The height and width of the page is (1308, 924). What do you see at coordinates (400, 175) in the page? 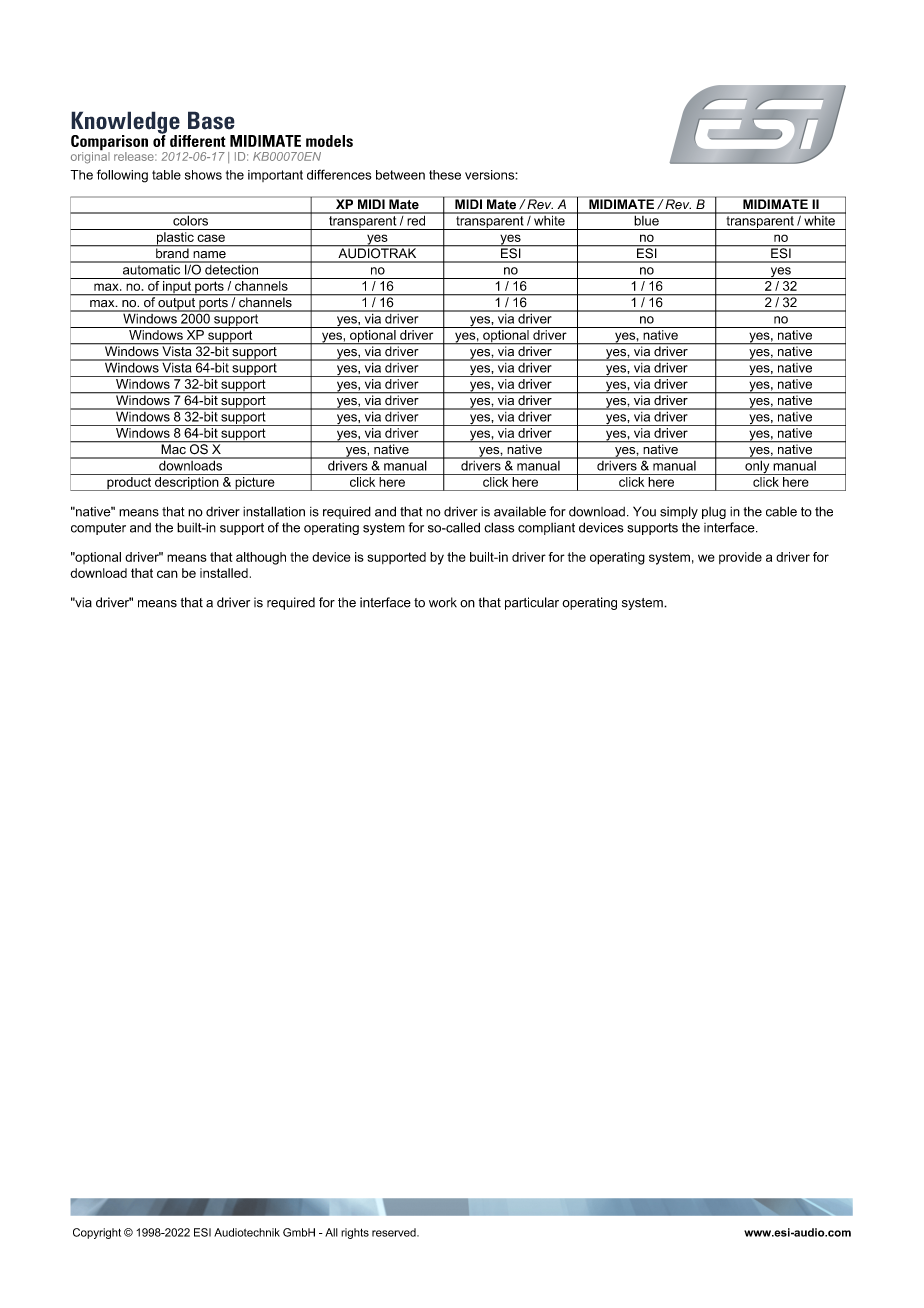
I see `between` at bounding box center [400, 175].
